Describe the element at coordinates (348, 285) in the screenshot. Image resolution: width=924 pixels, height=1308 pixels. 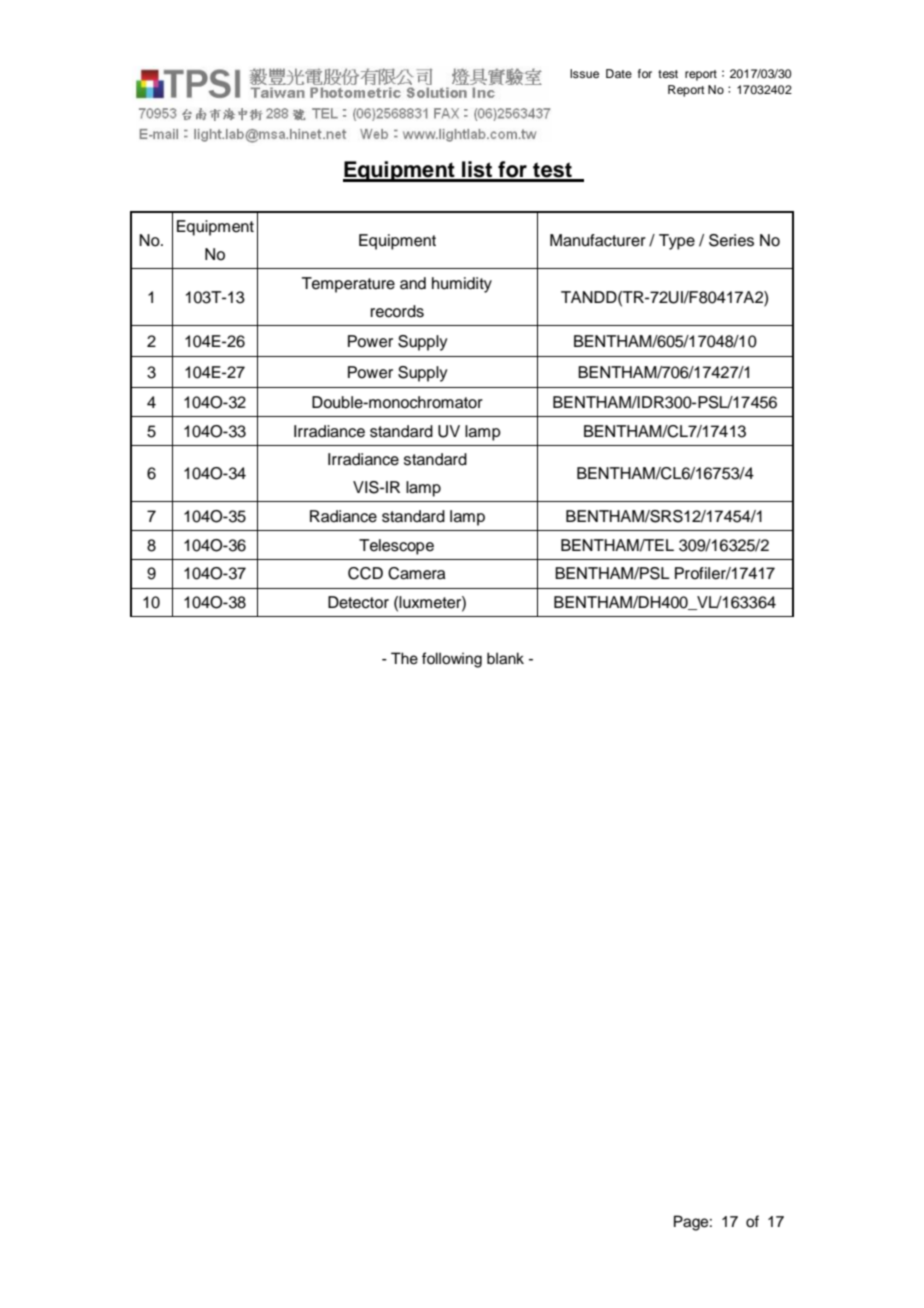
I see `Temperature` at that location.
